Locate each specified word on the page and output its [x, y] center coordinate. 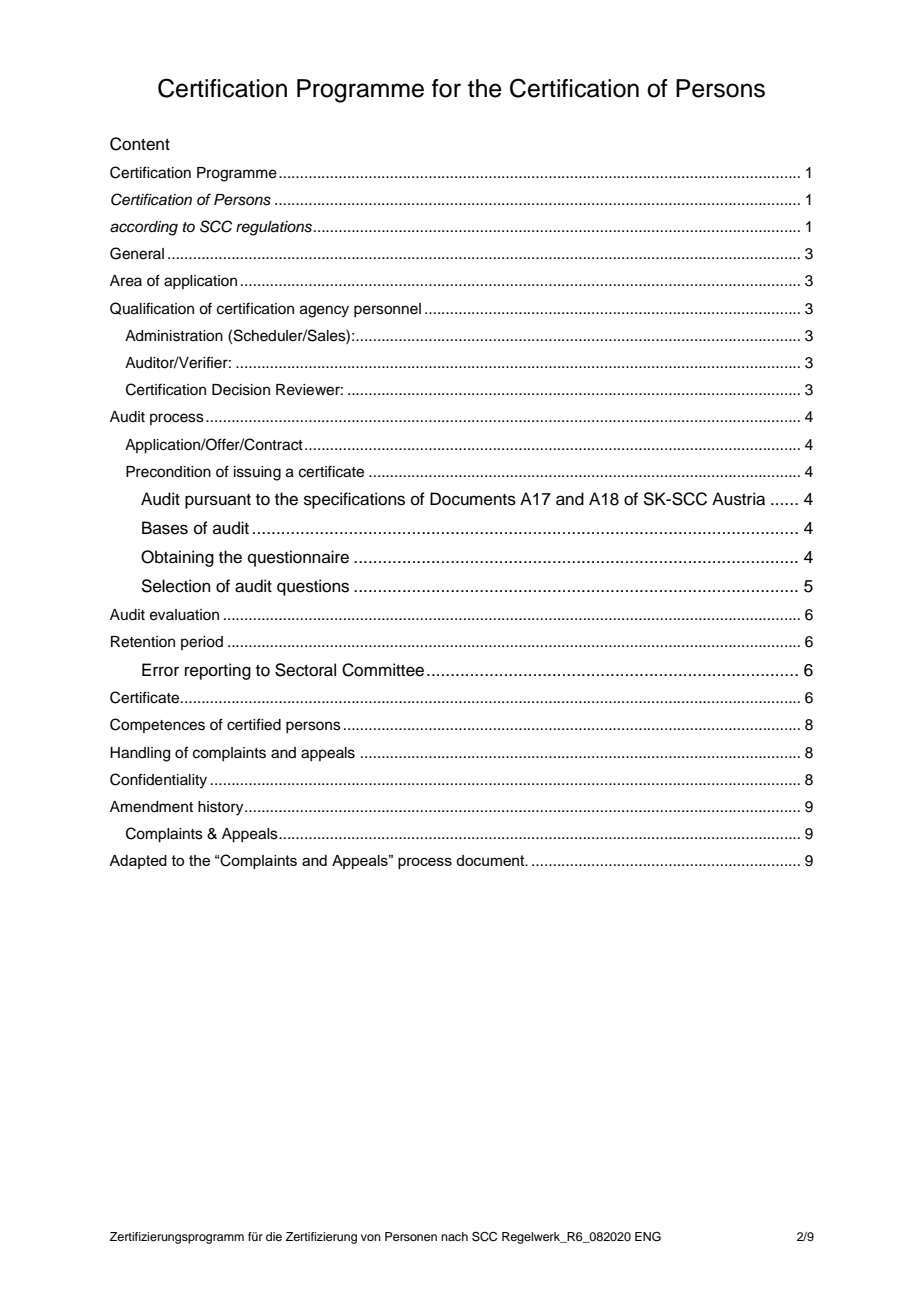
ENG [648, 1237]
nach [454, 1236]
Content [140, 144]
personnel [387, 310]
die [274, 1236]
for [446, 88]
